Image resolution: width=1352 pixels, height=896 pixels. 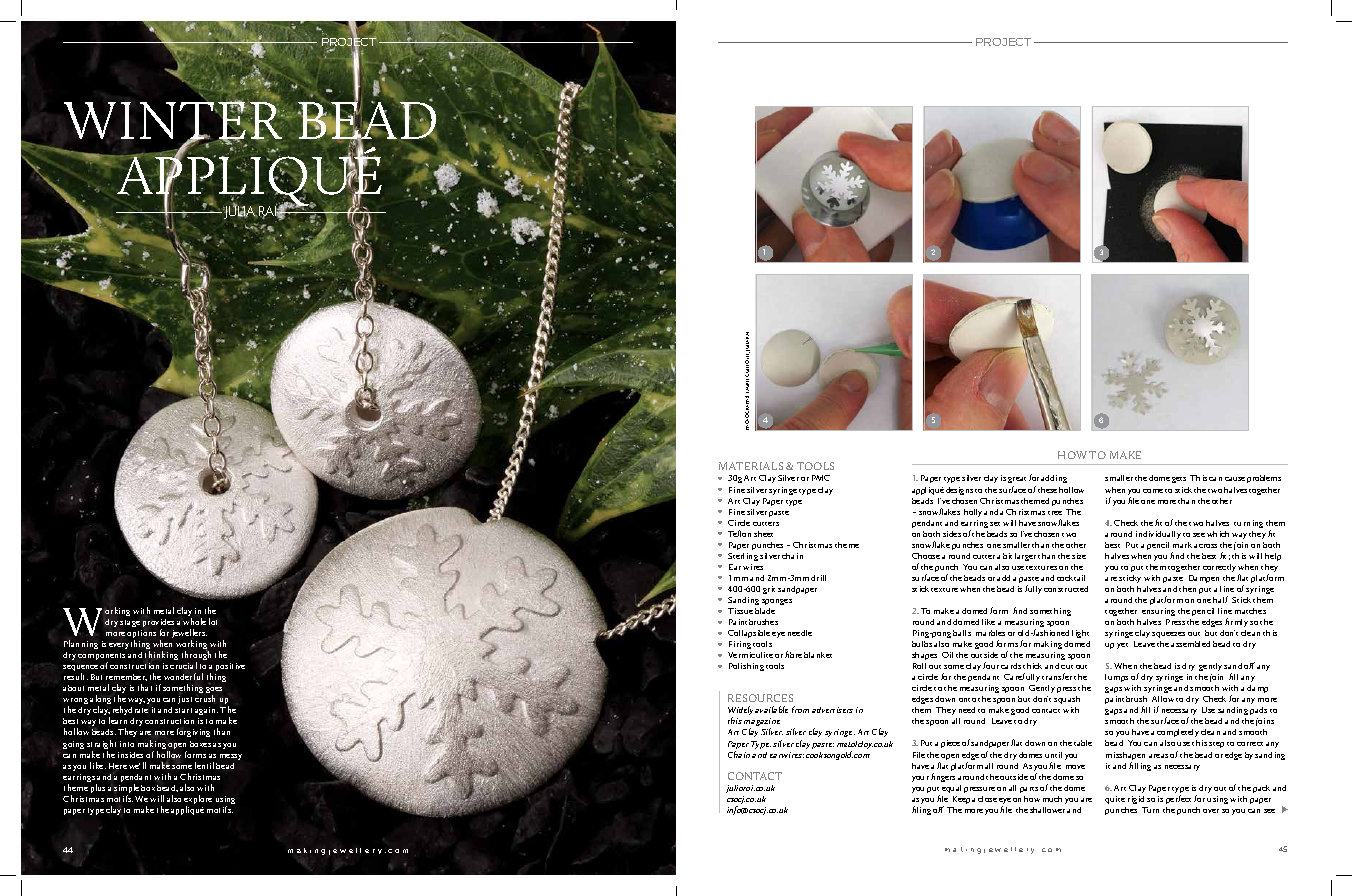 What do you see at coordinates (1116, 678) in the document?
I see `lumps` at bounding box center [1116, 678].
